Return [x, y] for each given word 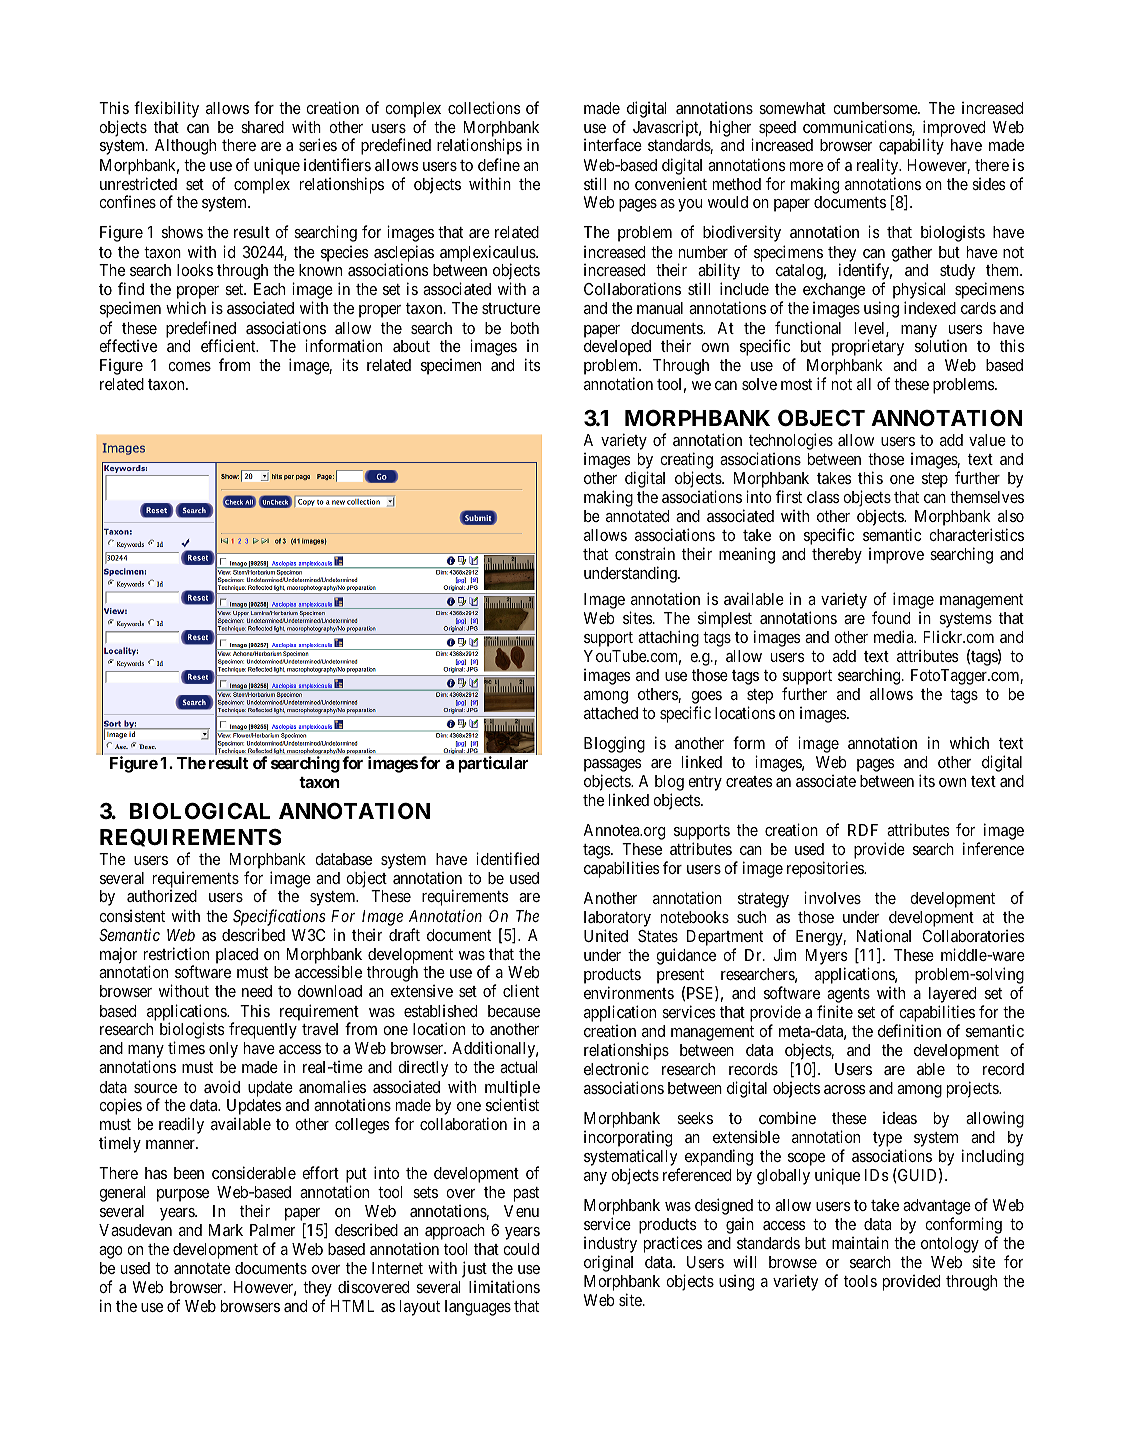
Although [185, 147]
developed [617, 348]
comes [189, 366]
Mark [226, 1230]
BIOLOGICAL [200, 811]
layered [952, 996]
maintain [860, 1242]
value [987, 440]
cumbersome [876, 108]
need [257, 991]
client [521, 990]
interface [613, 144]
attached [611, 713]
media [895, 636]
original [608, 1263]
